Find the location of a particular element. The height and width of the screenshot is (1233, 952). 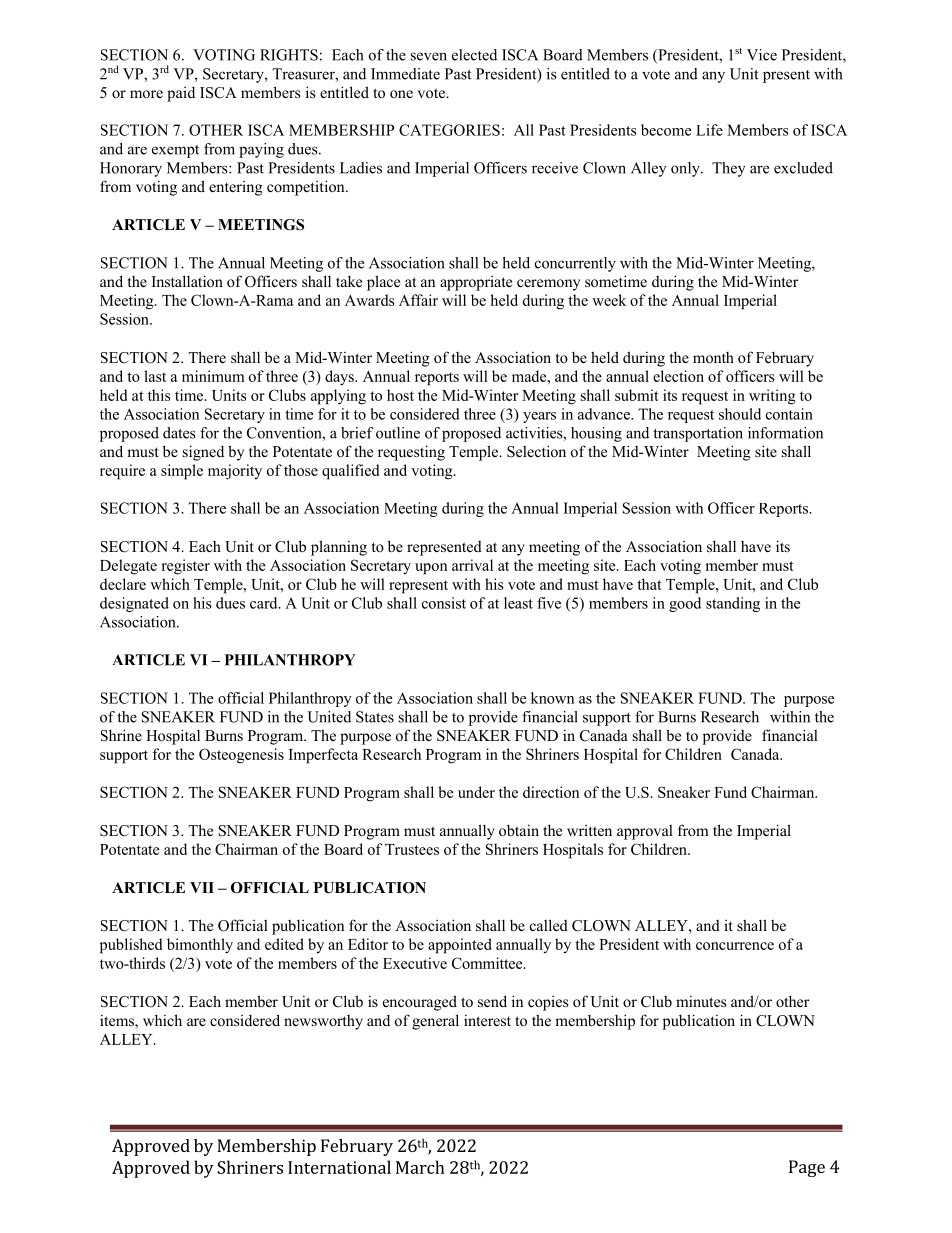

States is located at coordinates (375, 717).
